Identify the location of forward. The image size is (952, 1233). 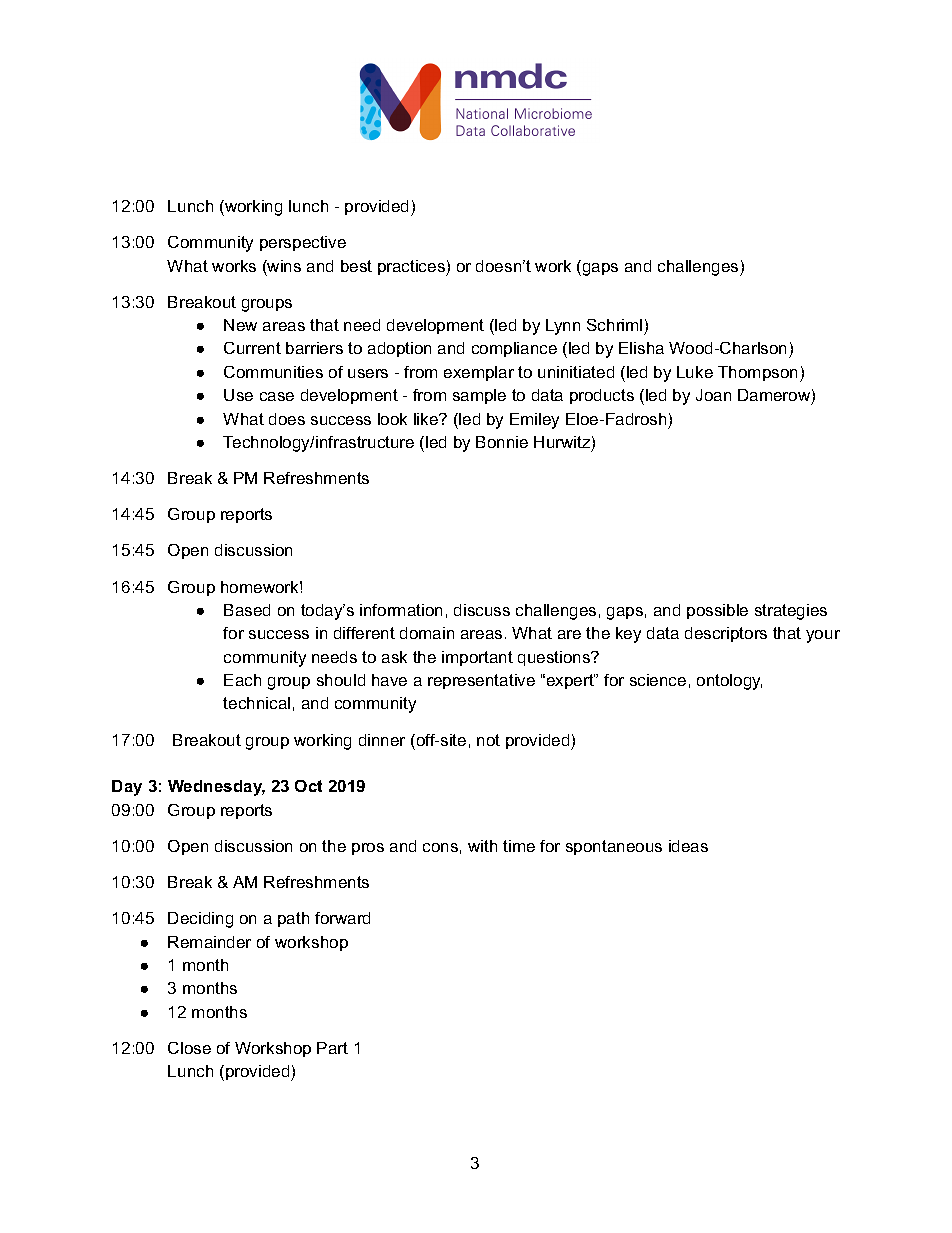
(342, 918).
